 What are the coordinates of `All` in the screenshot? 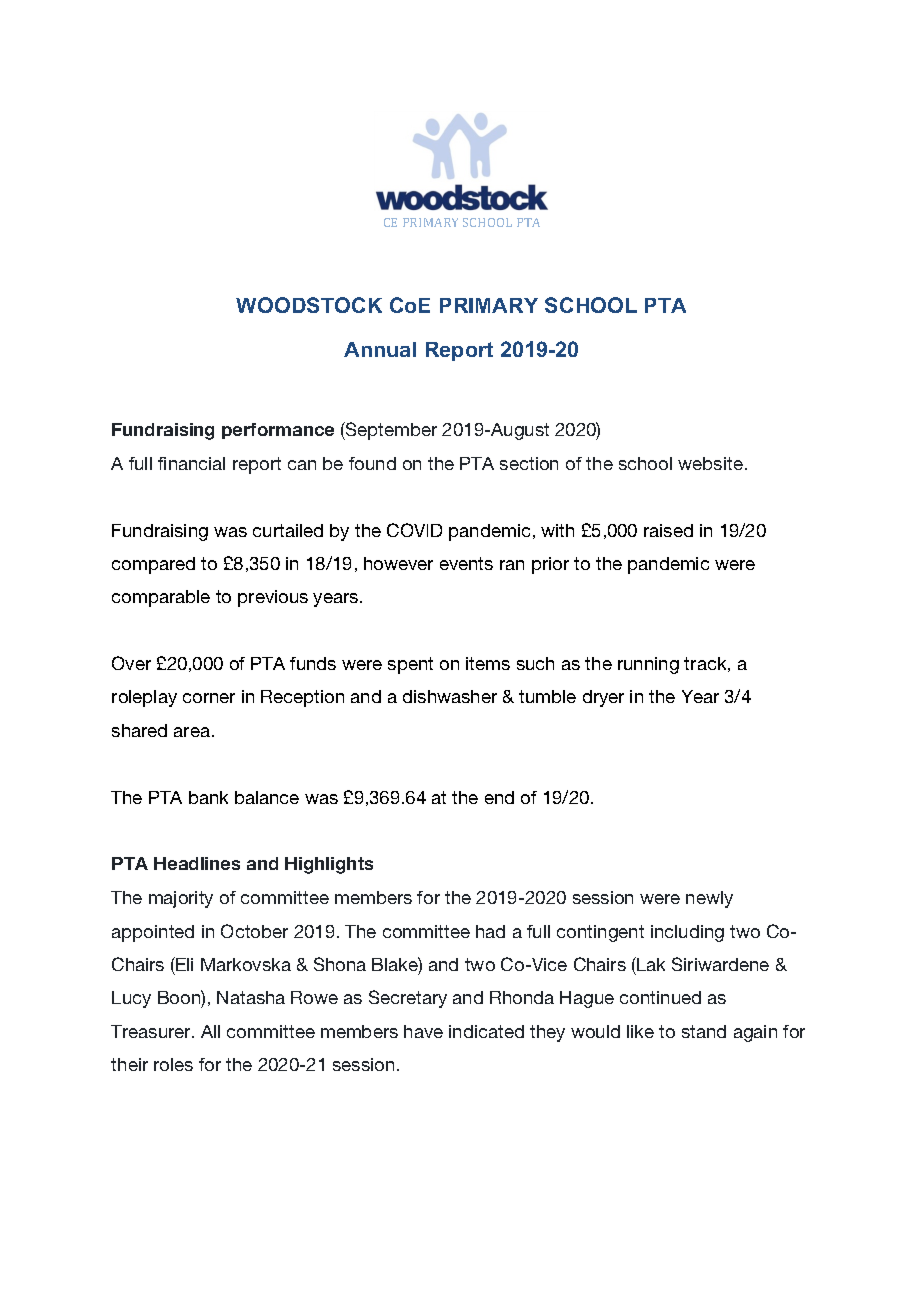 It's located at (210, 1031).
